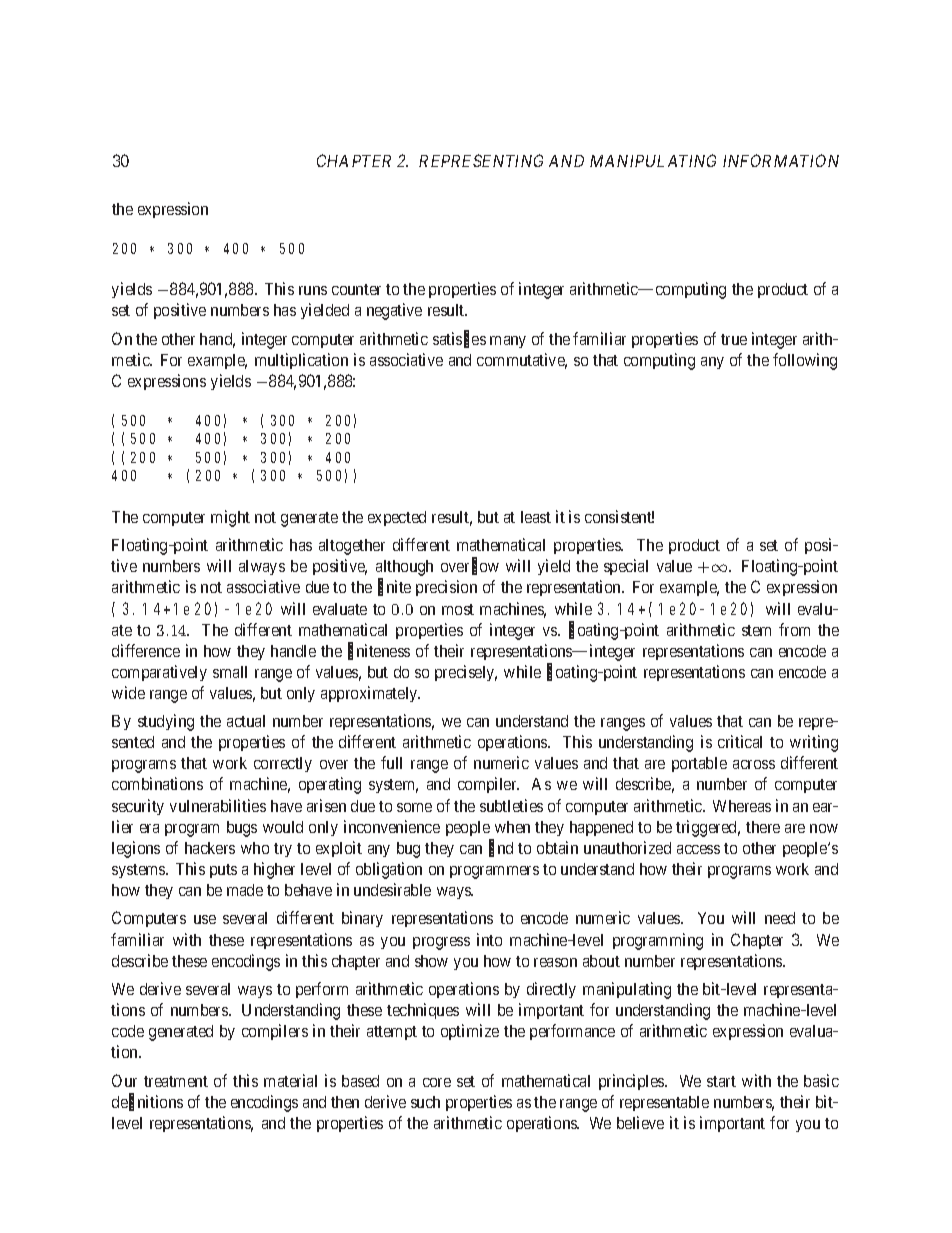 This page has width=952, height=1233. I want to click on actual, so click(246, 721).
